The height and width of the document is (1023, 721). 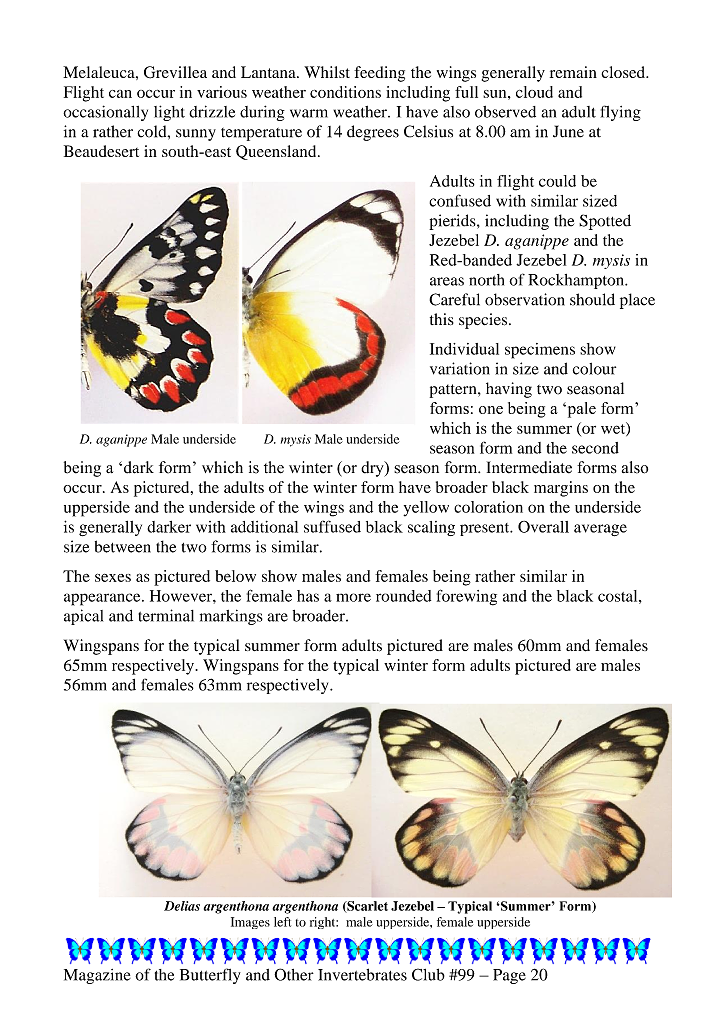 I want to click on Magazine, so click(x=97, y=976).
